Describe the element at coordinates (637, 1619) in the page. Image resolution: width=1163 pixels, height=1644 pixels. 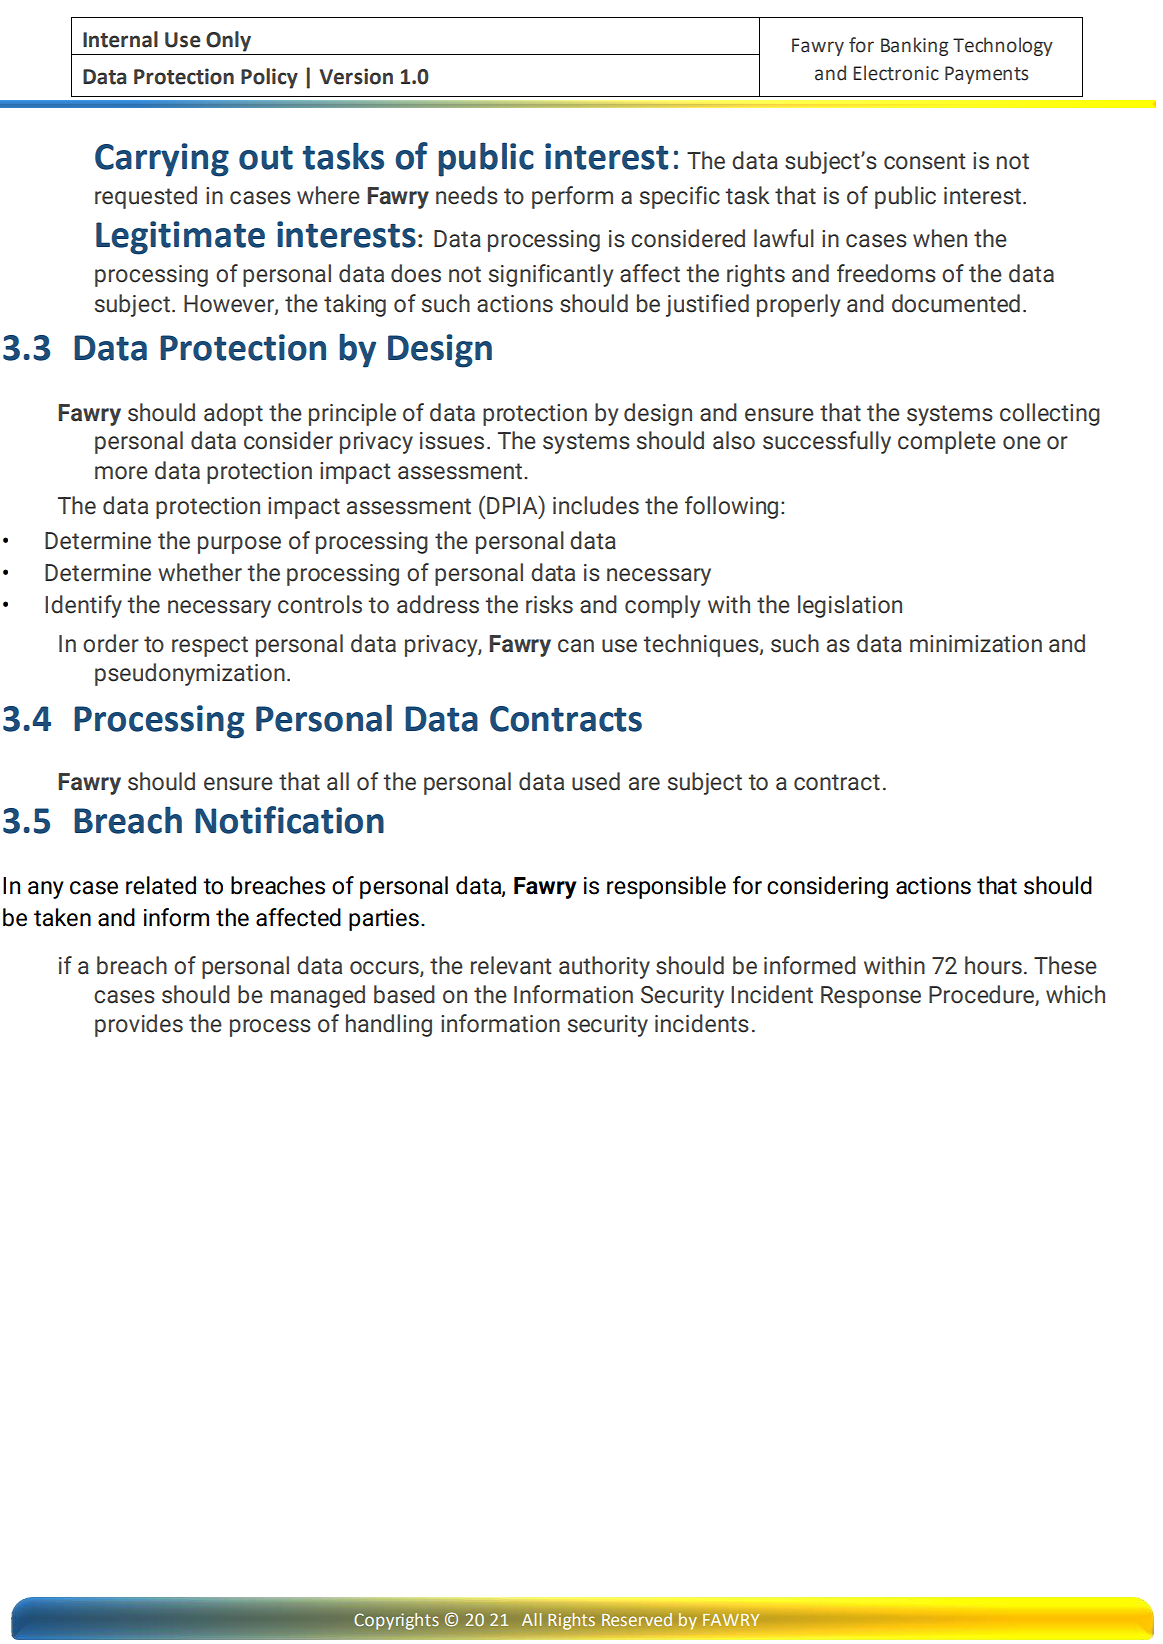
I see `Reserved` at that location.
